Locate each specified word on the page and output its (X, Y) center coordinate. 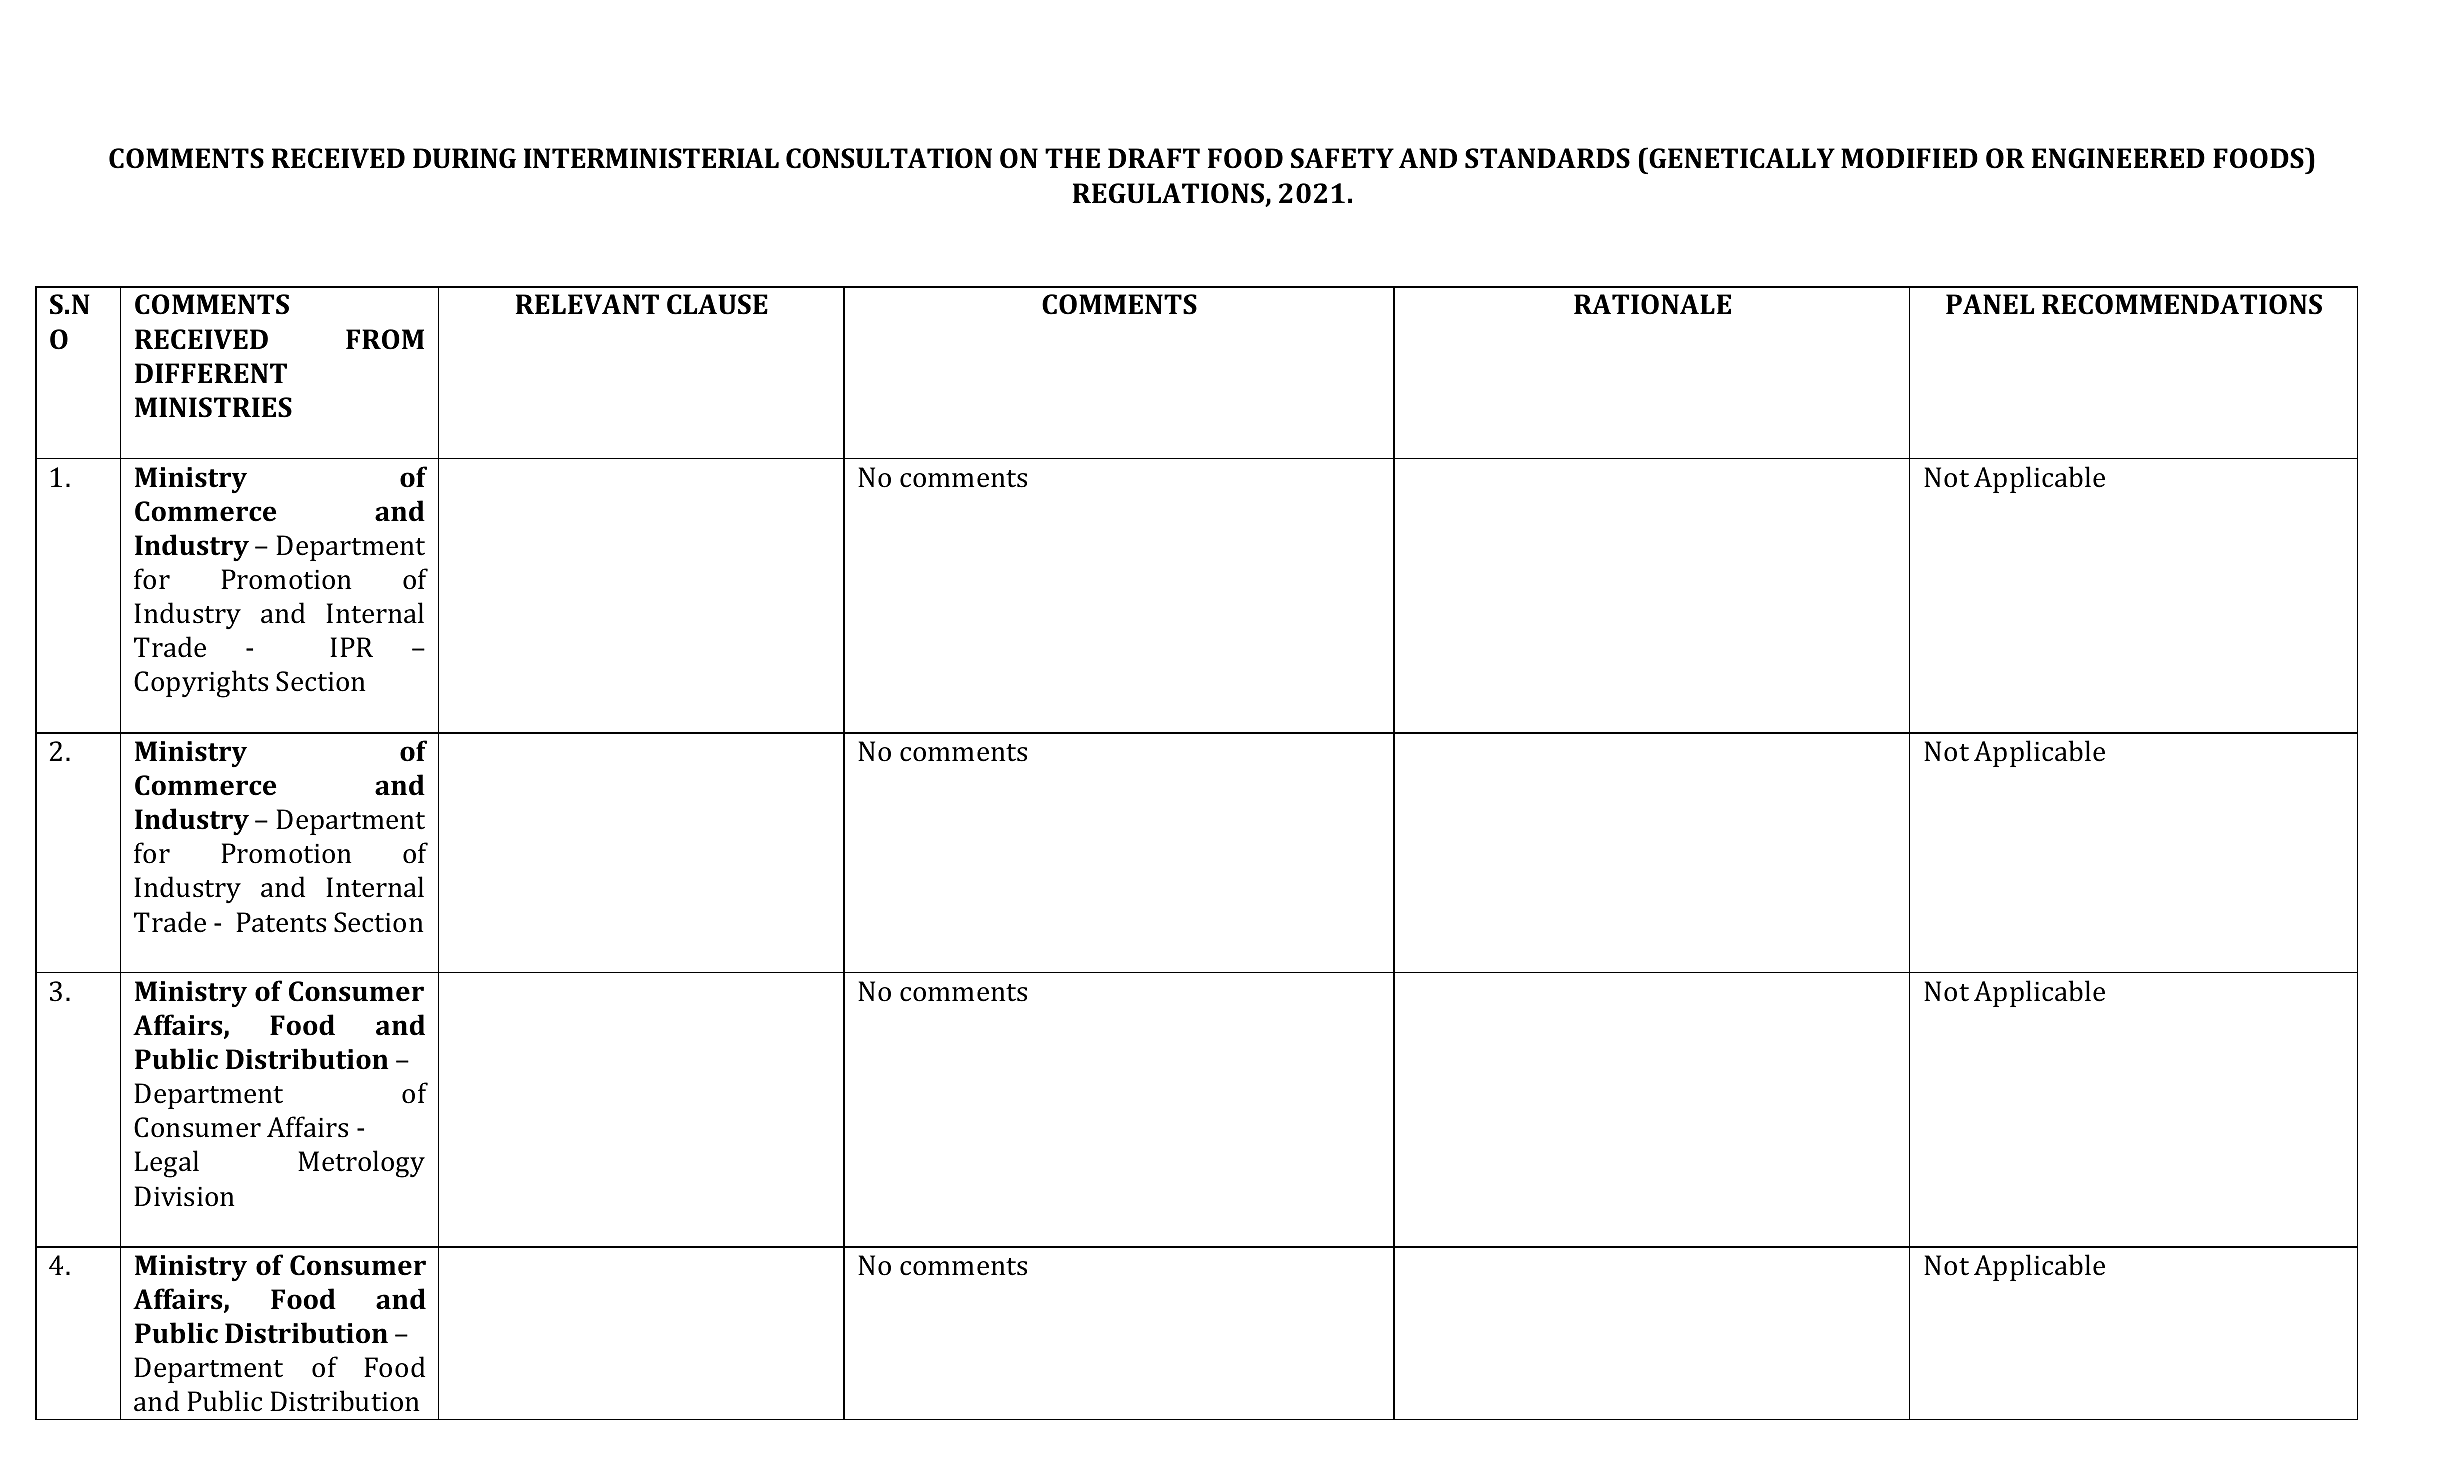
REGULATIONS (1169, 194)
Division (184, 1196)
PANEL (1990, 304)
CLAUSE (717, 304)
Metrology (361, 1164)
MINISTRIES (213, 407)
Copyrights (201, 684)
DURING (464, 158)
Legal (166, 1164)
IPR (351, 647)
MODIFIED (1909, 158)
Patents (281, 922)
